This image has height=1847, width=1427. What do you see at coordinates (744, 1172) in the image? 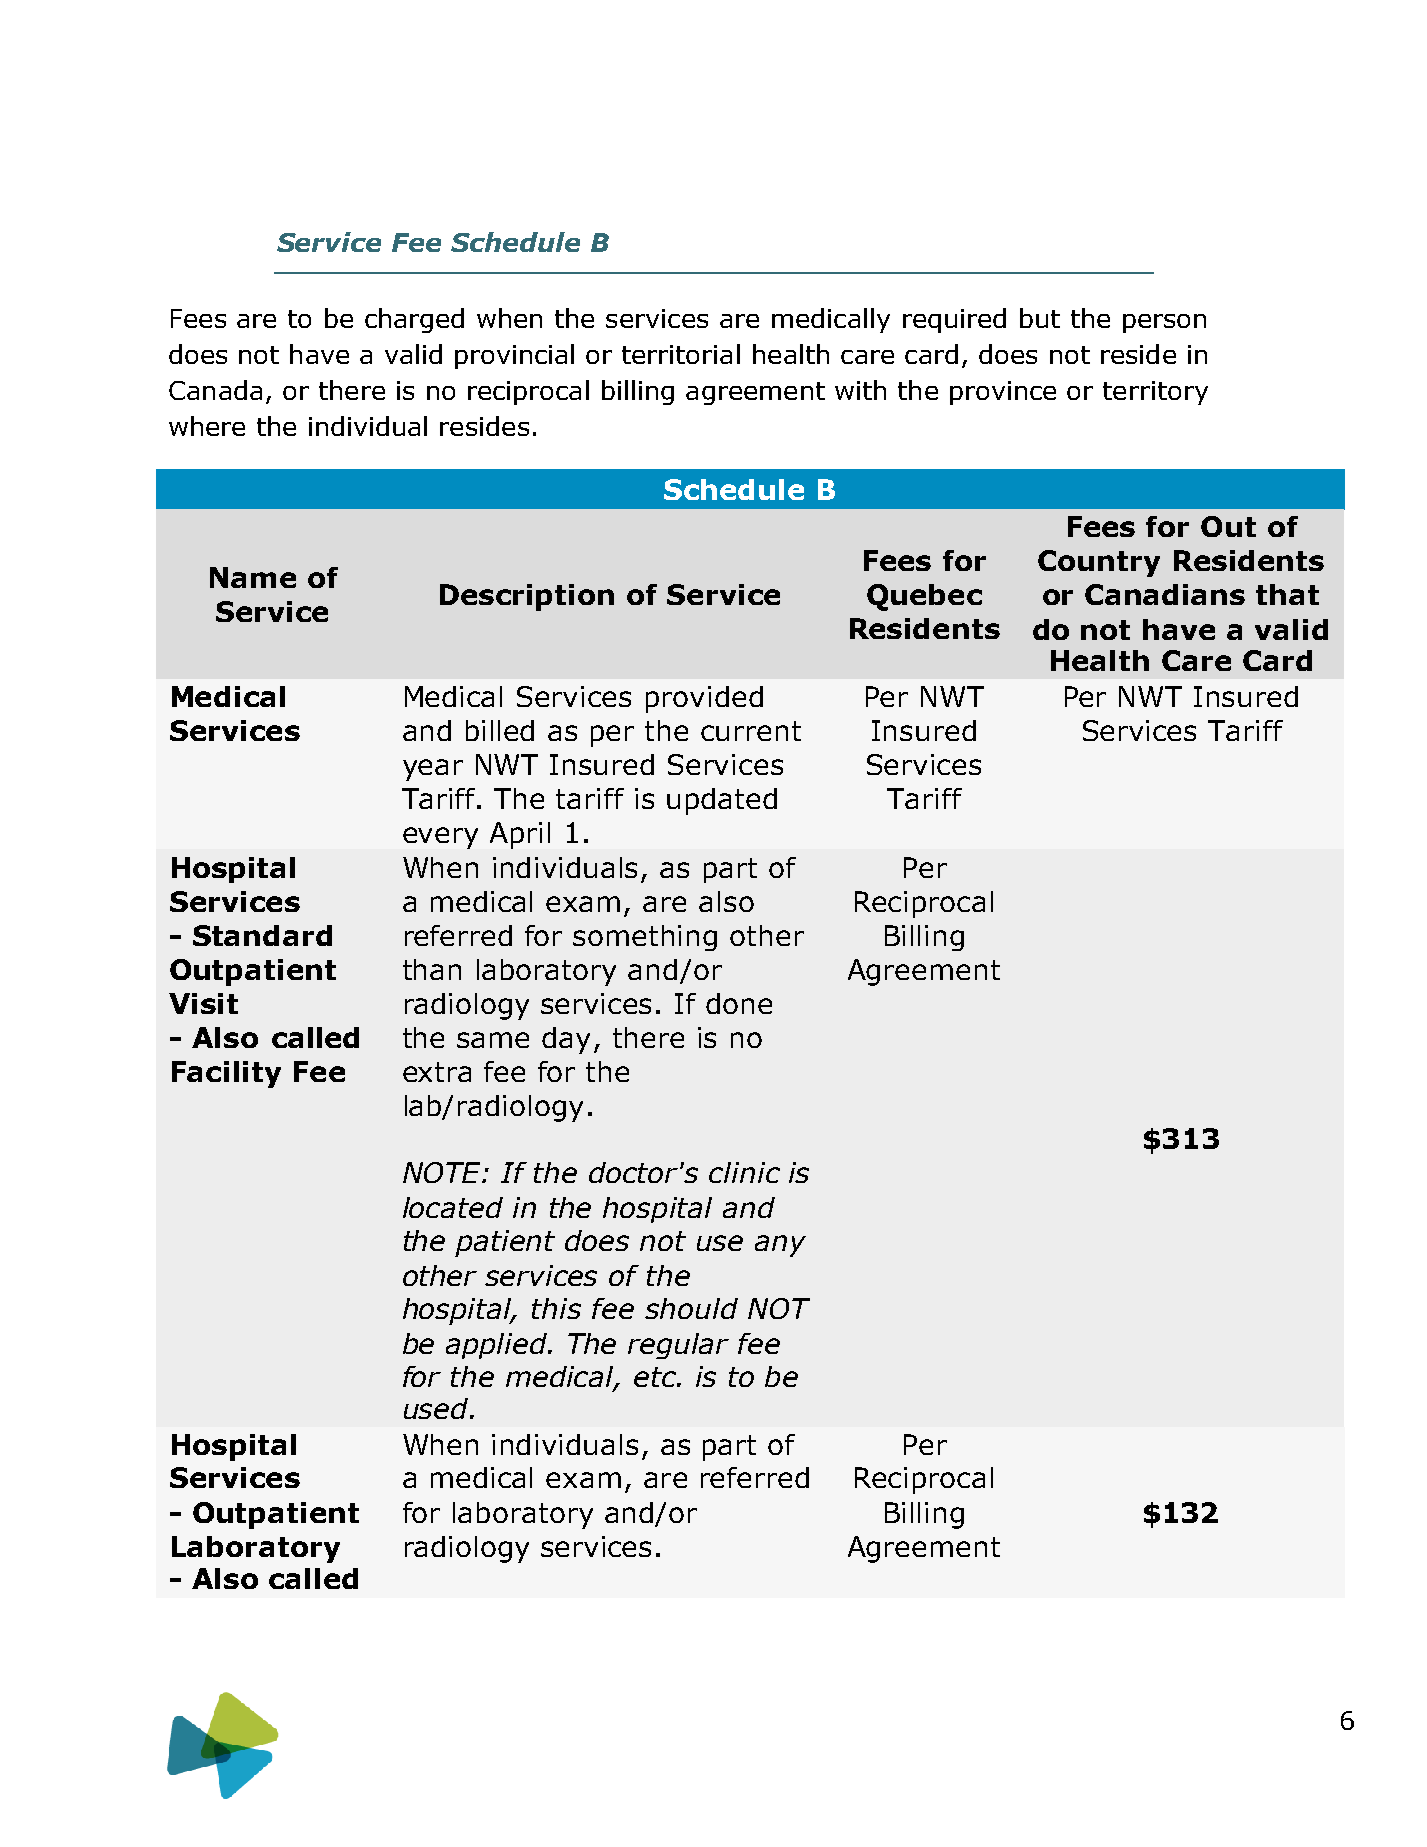
I see `clinic` at bounding box center [744, 1172].
